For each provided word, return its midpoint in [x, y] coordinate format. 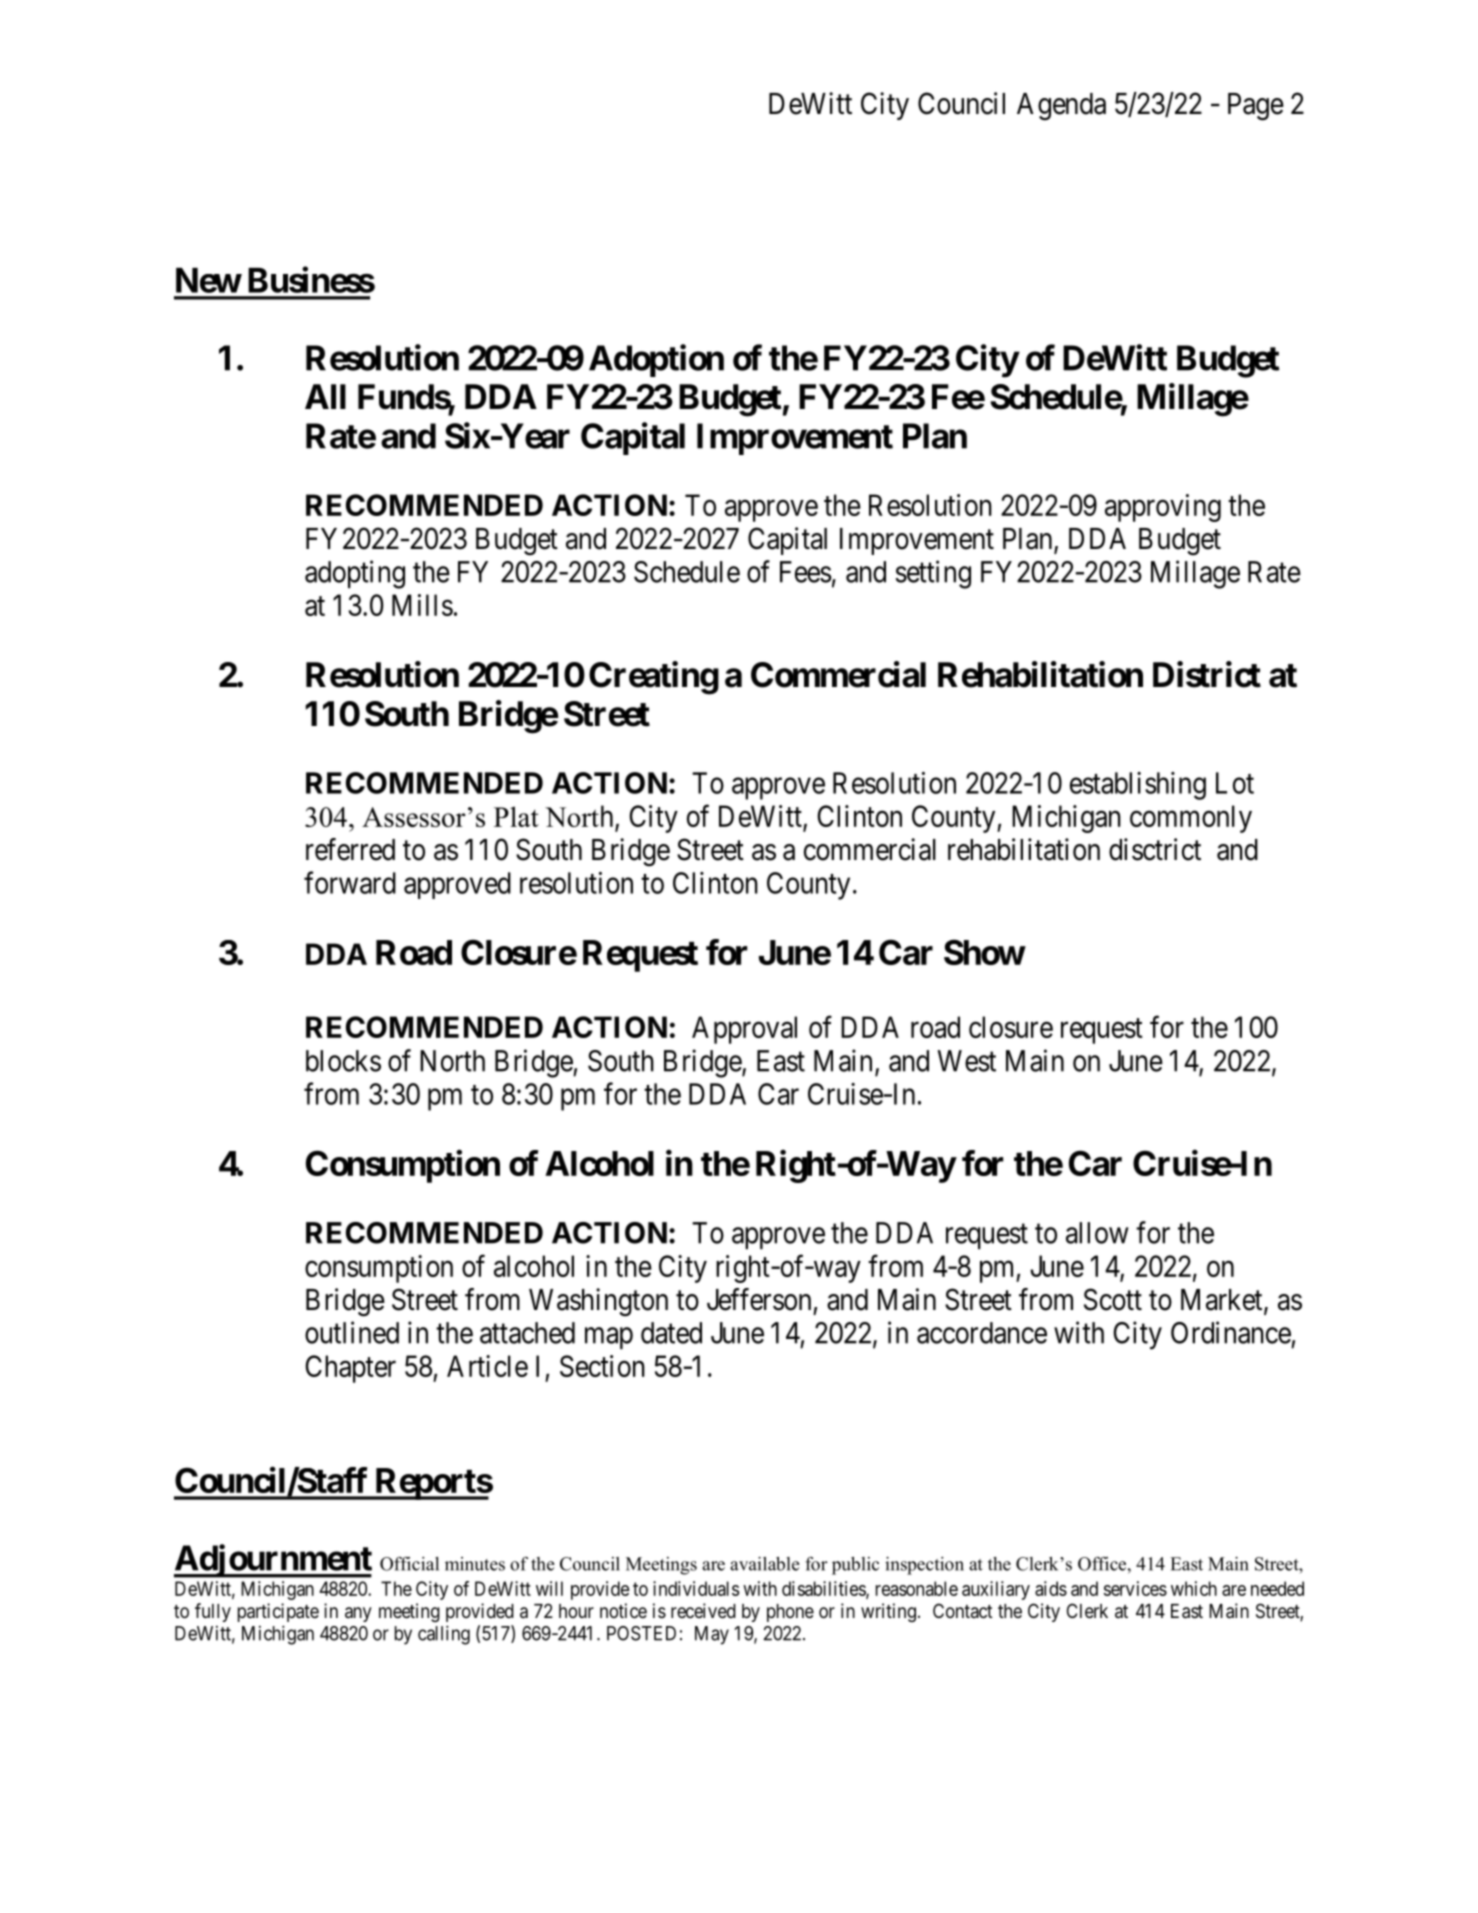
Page [1256, 107]
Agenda [1061, 107]
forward [350, 882]
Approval [744, 1030]
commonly [1191, 819]
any [358, 1614]
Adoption [656, 360]
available [765, 1564]
